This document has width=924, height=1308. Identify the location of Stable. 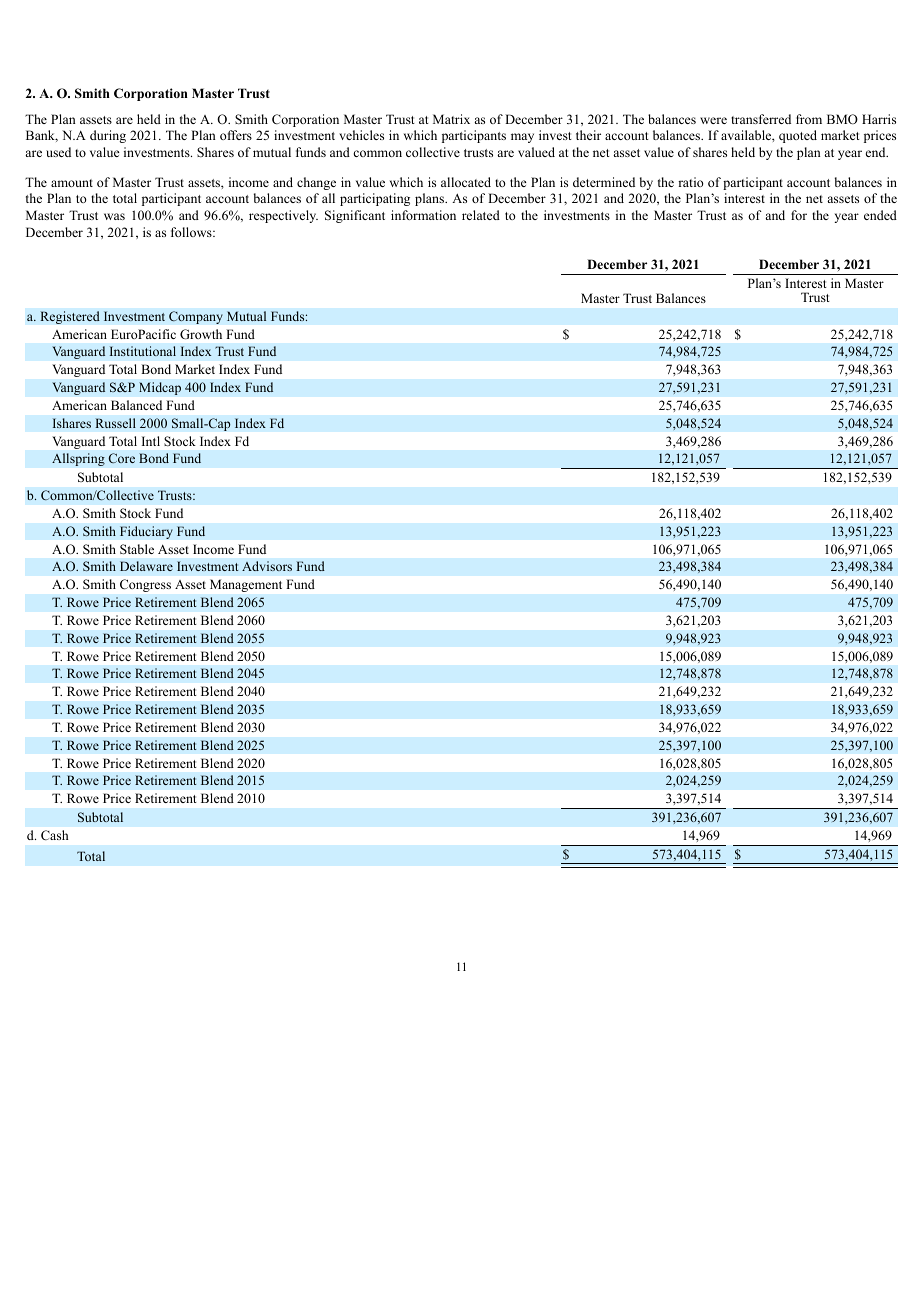
(137, 549).
